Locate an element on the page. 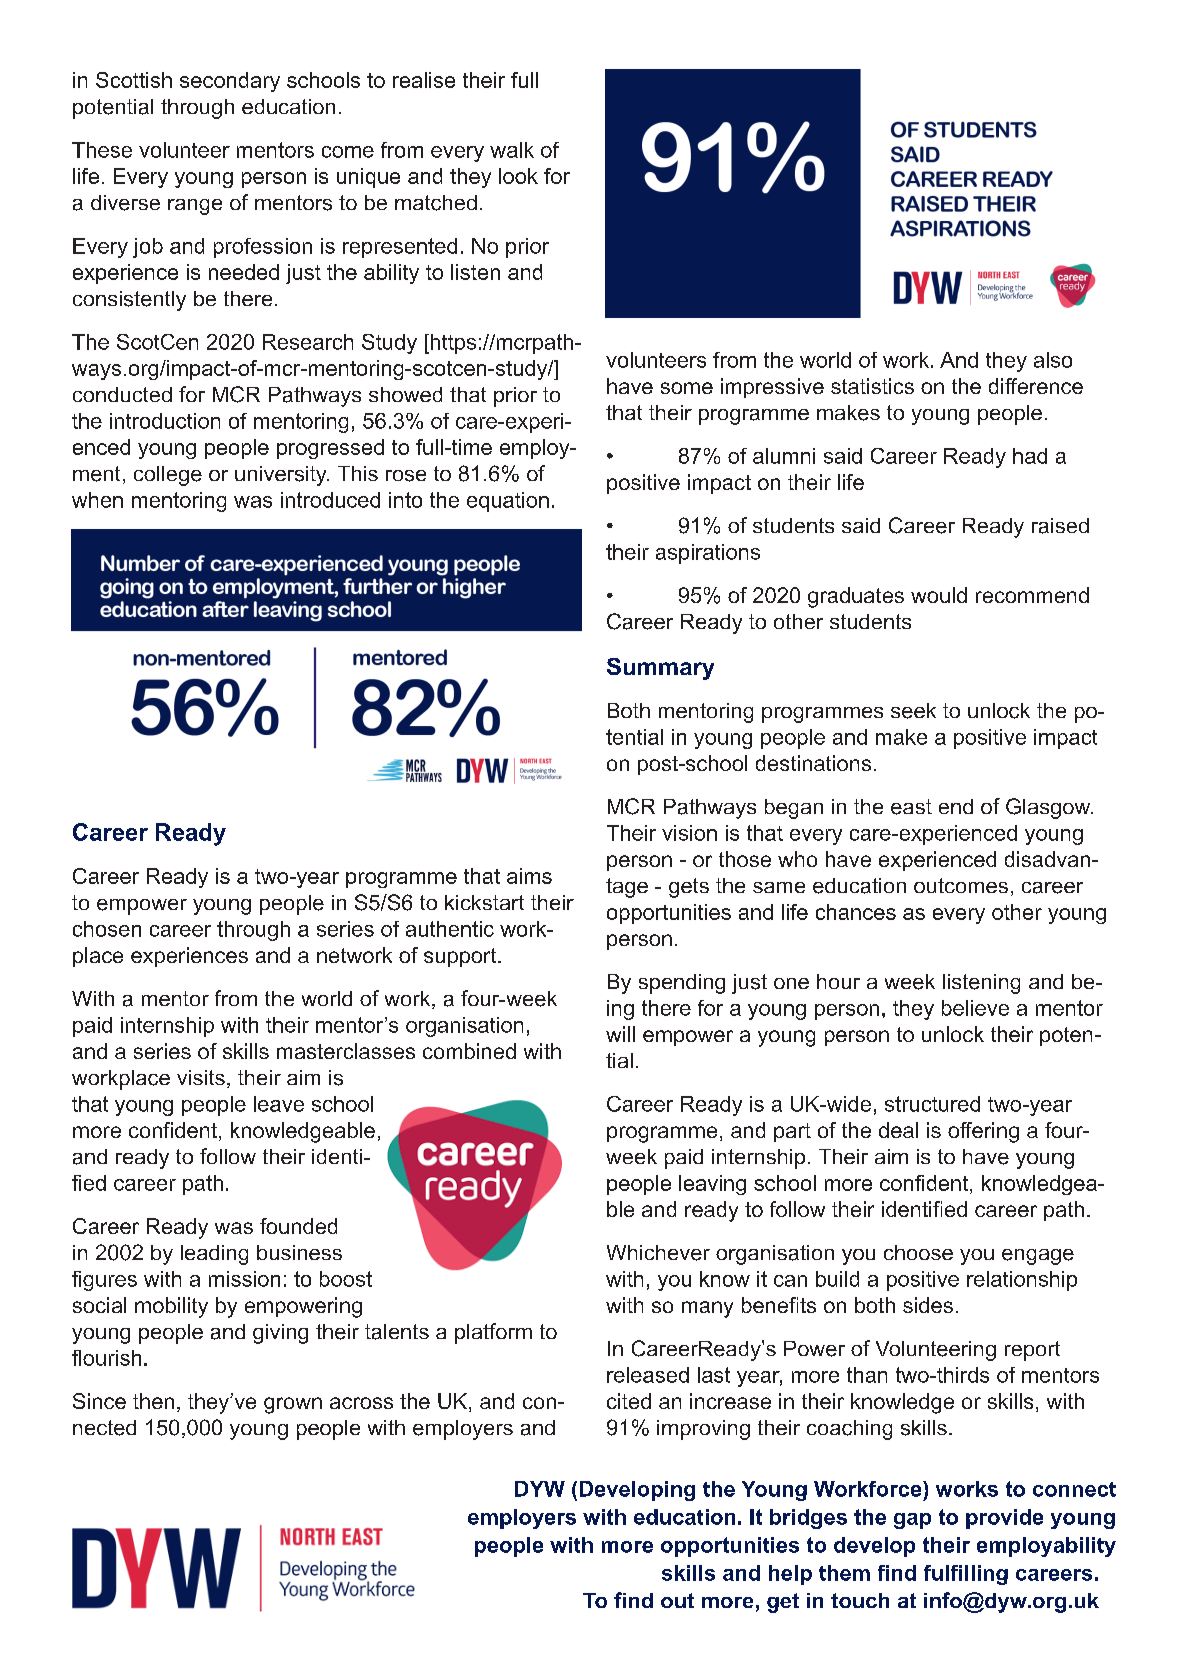 Image resolution: width=1188 pixels, height=1680 pixels. would is located at coordinates (939, 595).
